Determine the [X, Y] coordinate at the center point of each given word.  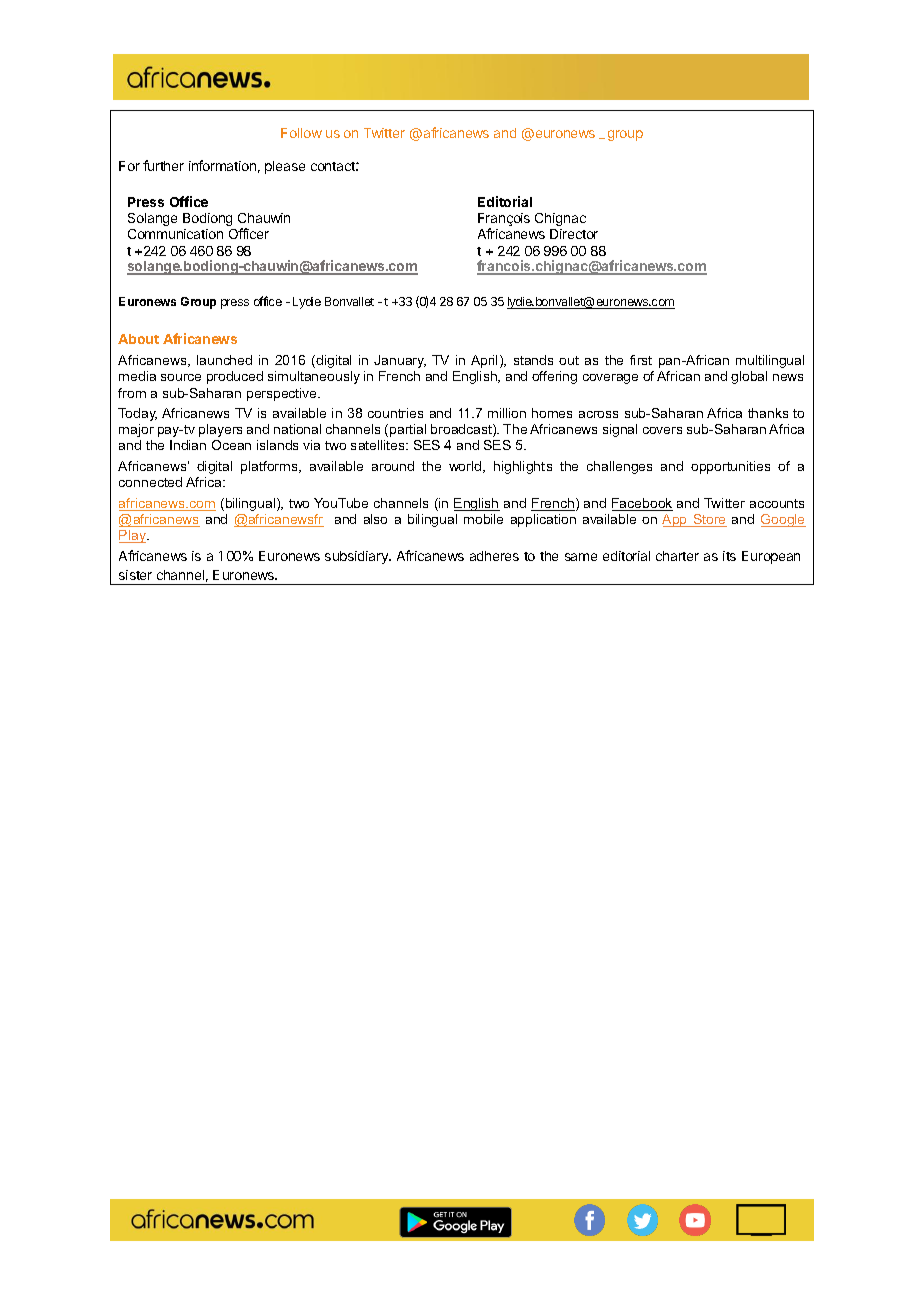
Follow [301, 133]
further [163, 165]
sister [135, 575]
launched [224, 360]
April [486, 361]
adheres [494, 556]
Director [574, 234]
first [641, 360]
